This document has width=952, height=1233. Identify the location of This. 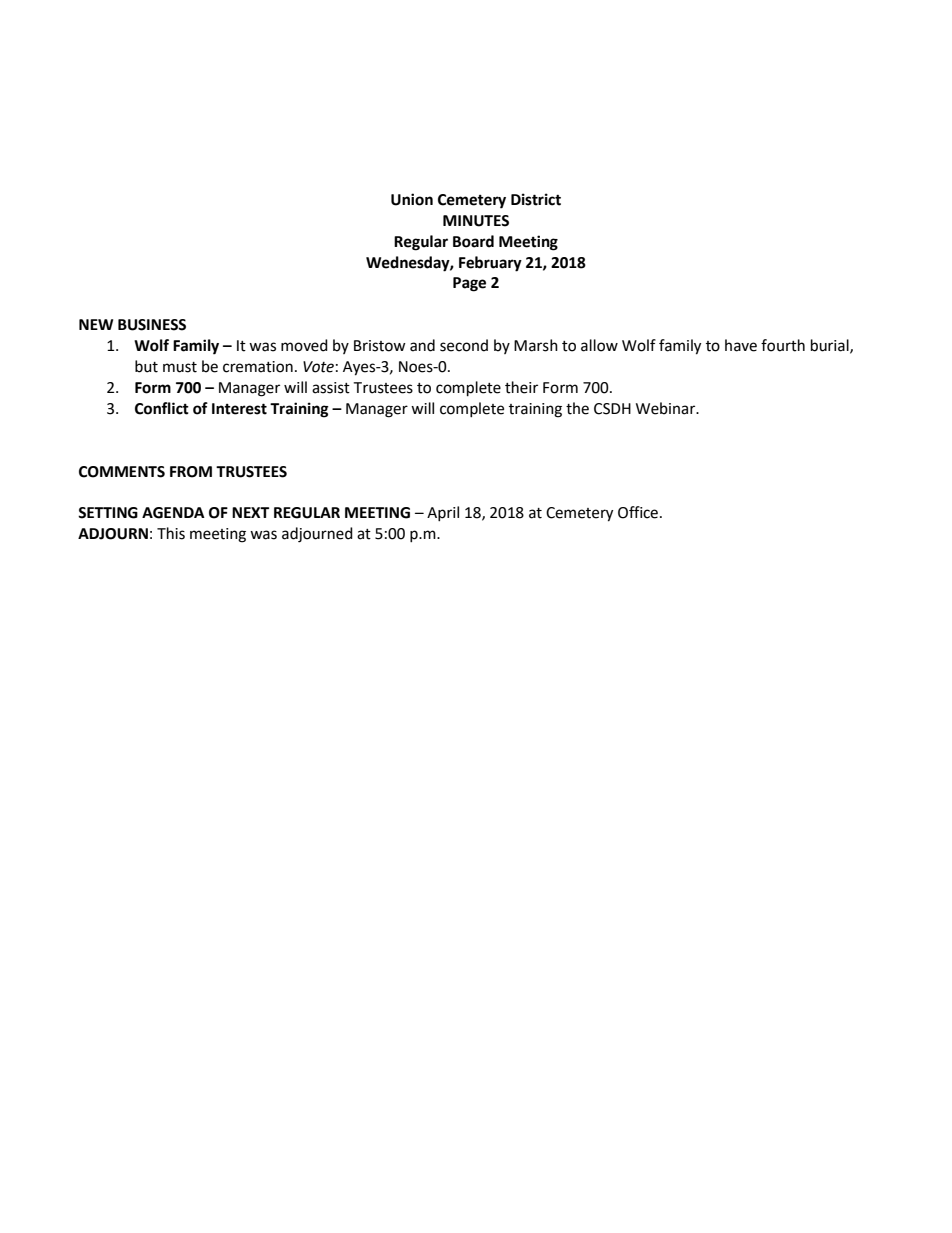
(171, 533).
